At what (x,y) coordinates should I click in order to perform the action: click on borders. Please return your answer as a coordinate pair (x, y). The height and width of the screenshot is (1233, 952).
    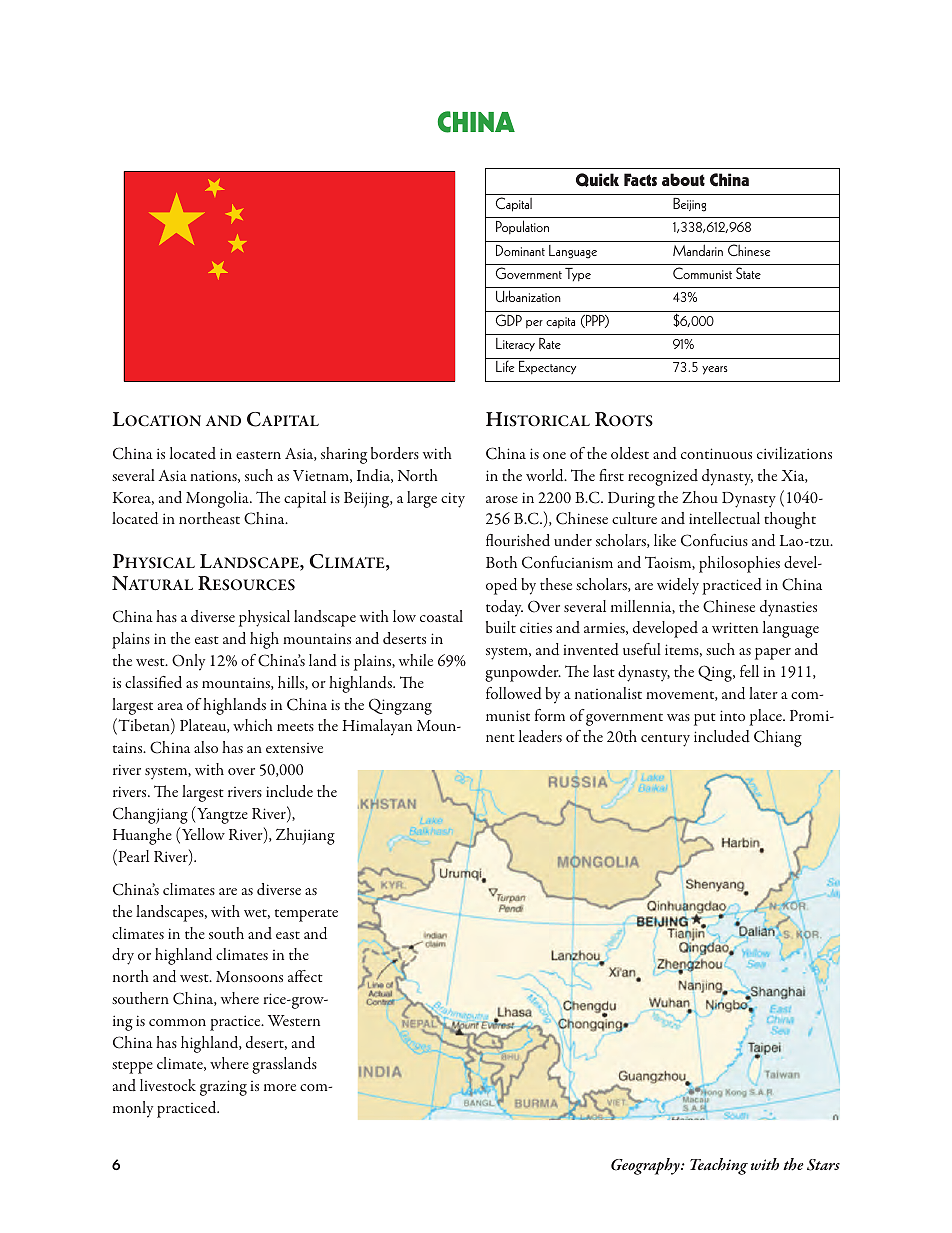
    Looking at the image, I should click on (395, 453).
